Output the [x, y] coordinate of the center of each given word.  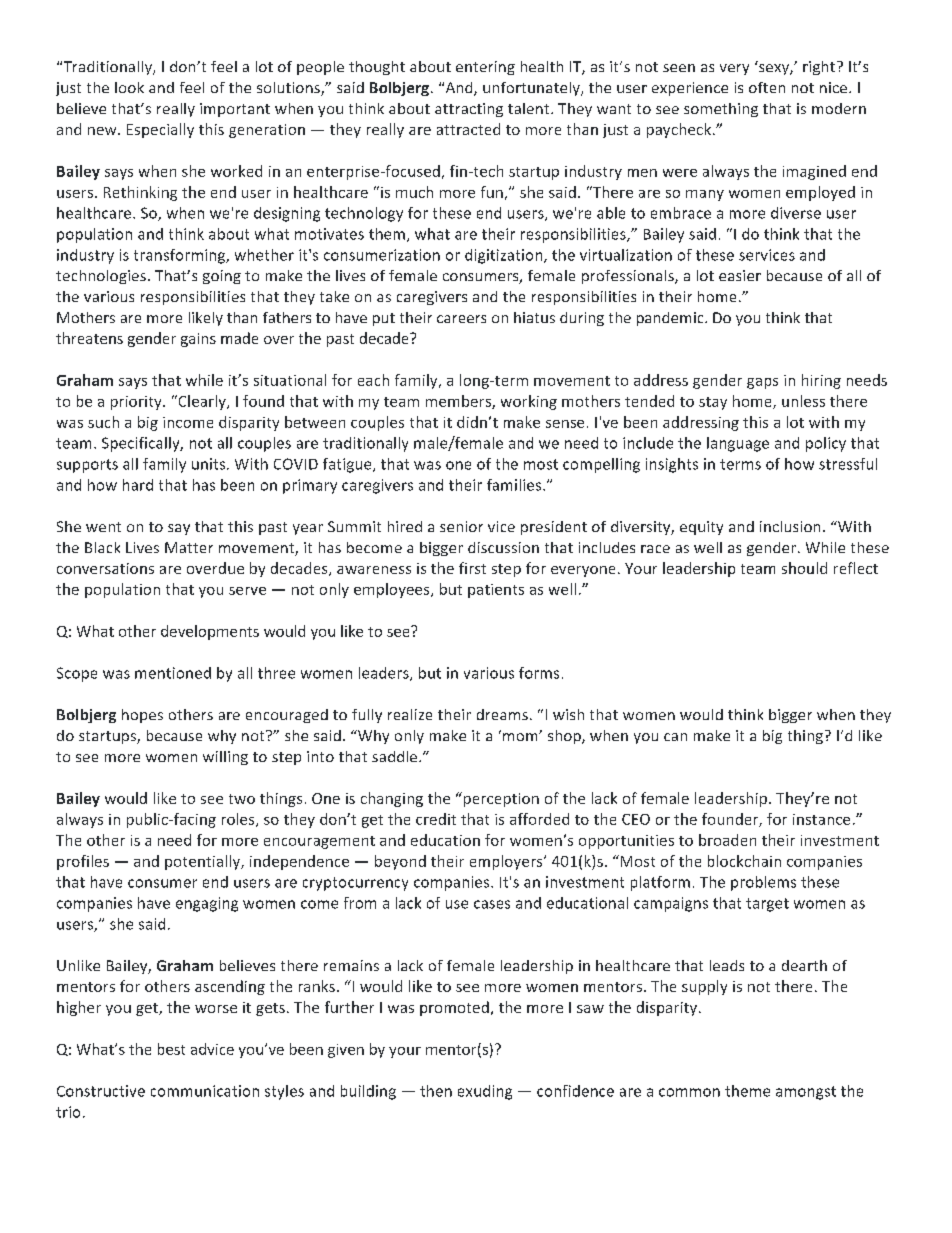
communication [205, 1091]
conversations [105, 568]
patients [496, 591]
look [129, 87]
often [767, 87]
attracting [469, 110]
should [804, 568]
